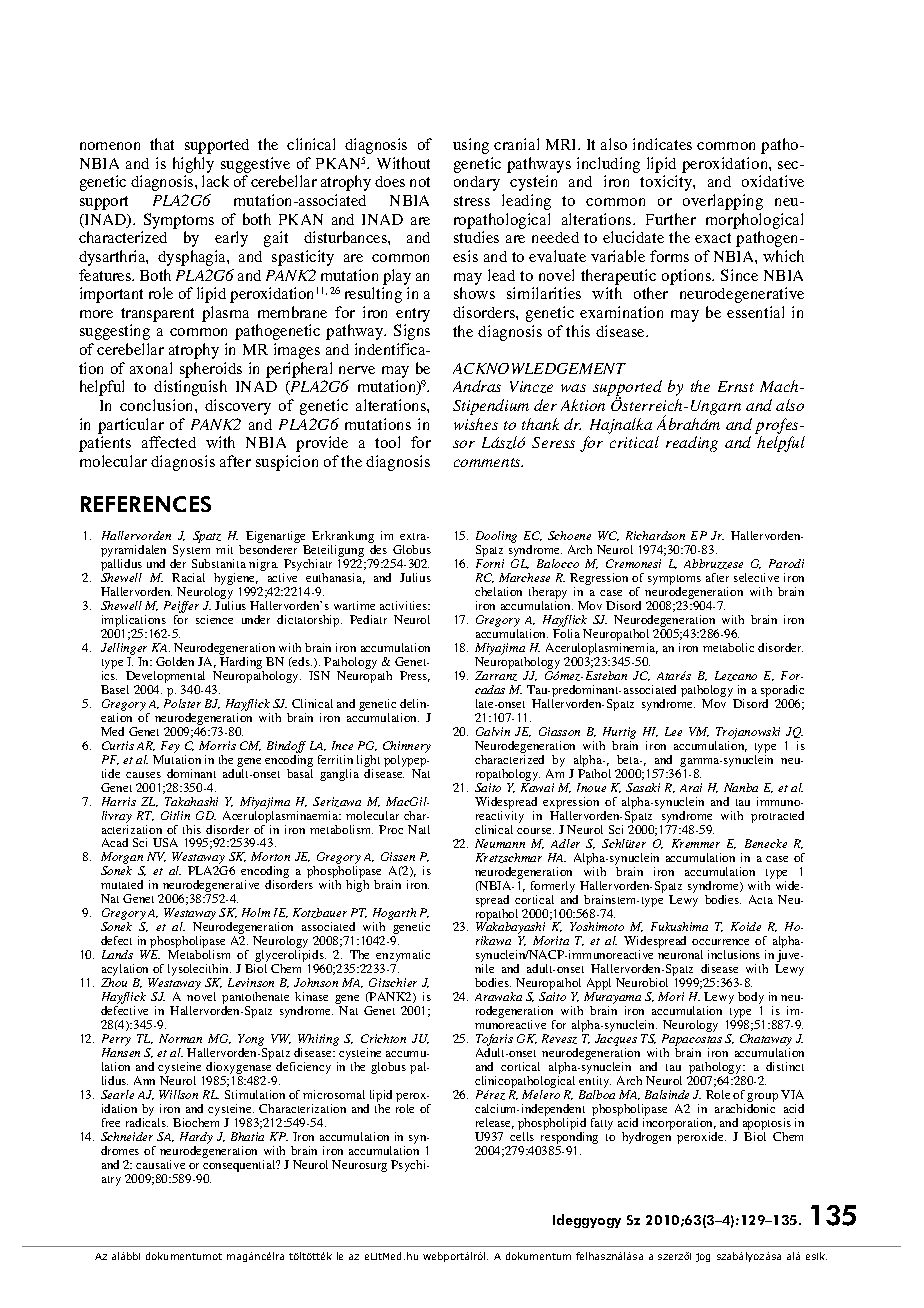  What do you see at coordinates (420, 182) in the page?
I see `not` at bounding box center [420, 182].
